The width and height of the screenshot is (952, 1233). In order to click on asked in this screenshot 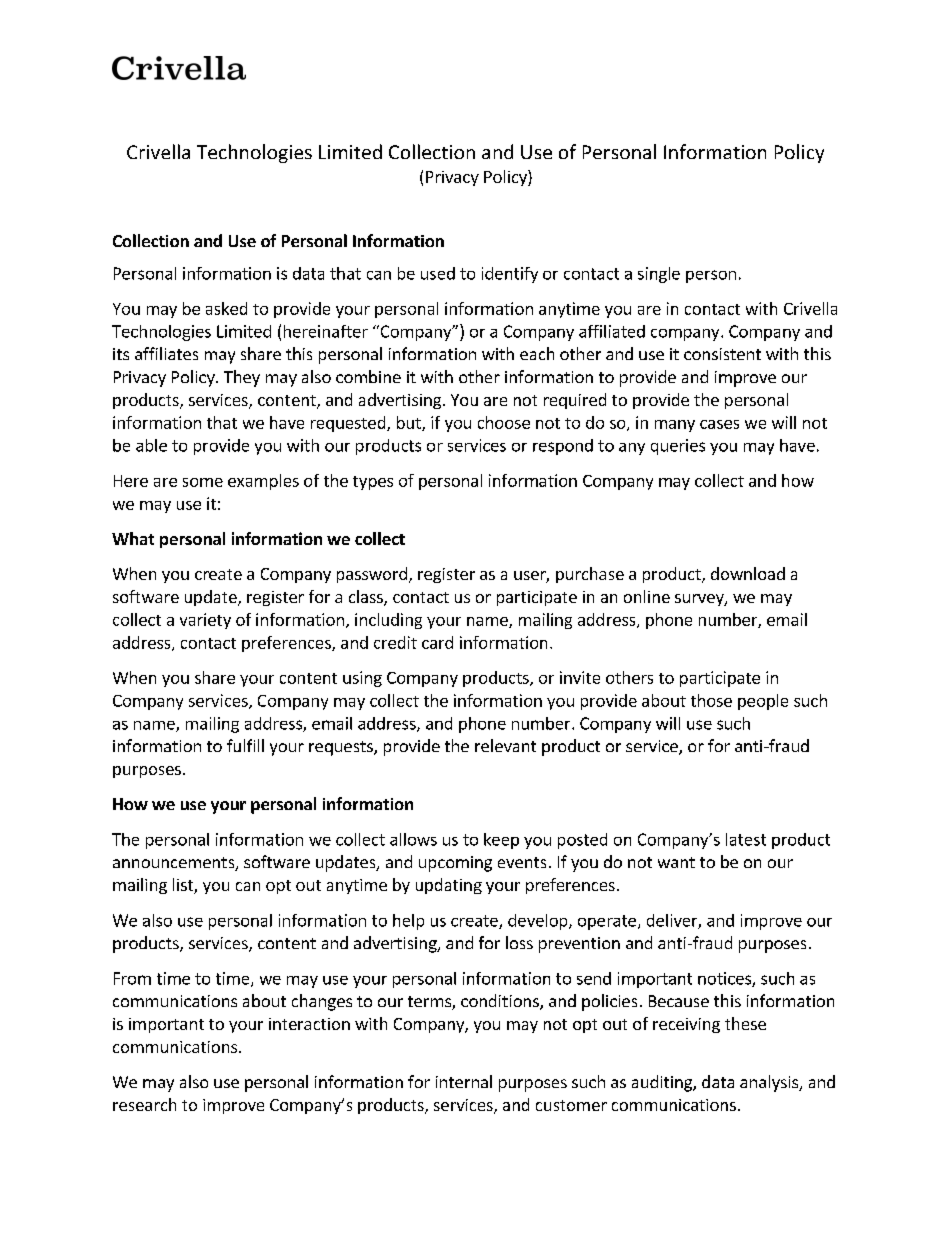, I will do `click(226, 308)`.
